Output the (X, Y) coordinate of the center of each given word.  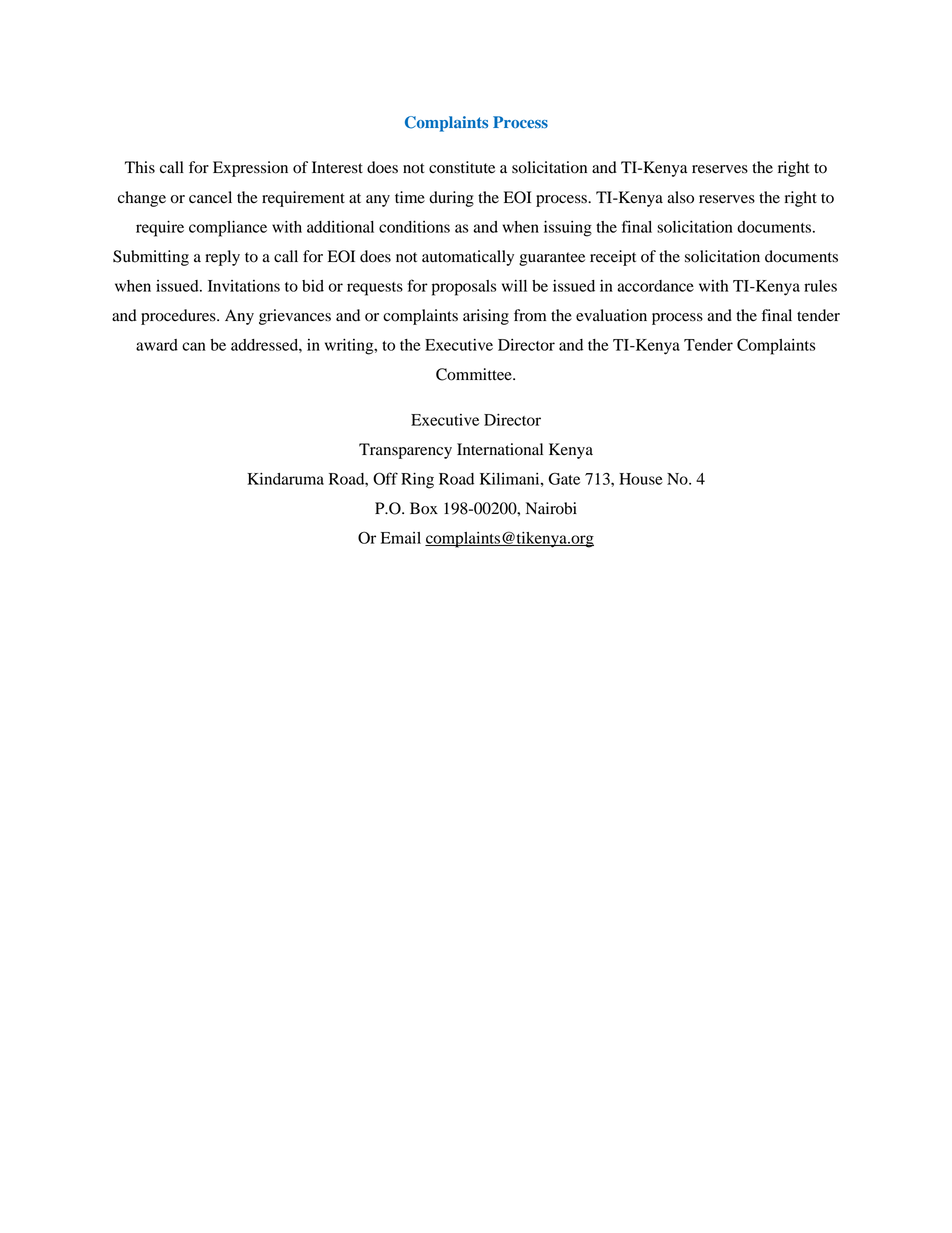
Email (401, 538)
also (680, 197)
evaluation (611, 315)
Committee (475, 374)
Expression (250, 169)
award (157, 345)
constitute (462, 167)
